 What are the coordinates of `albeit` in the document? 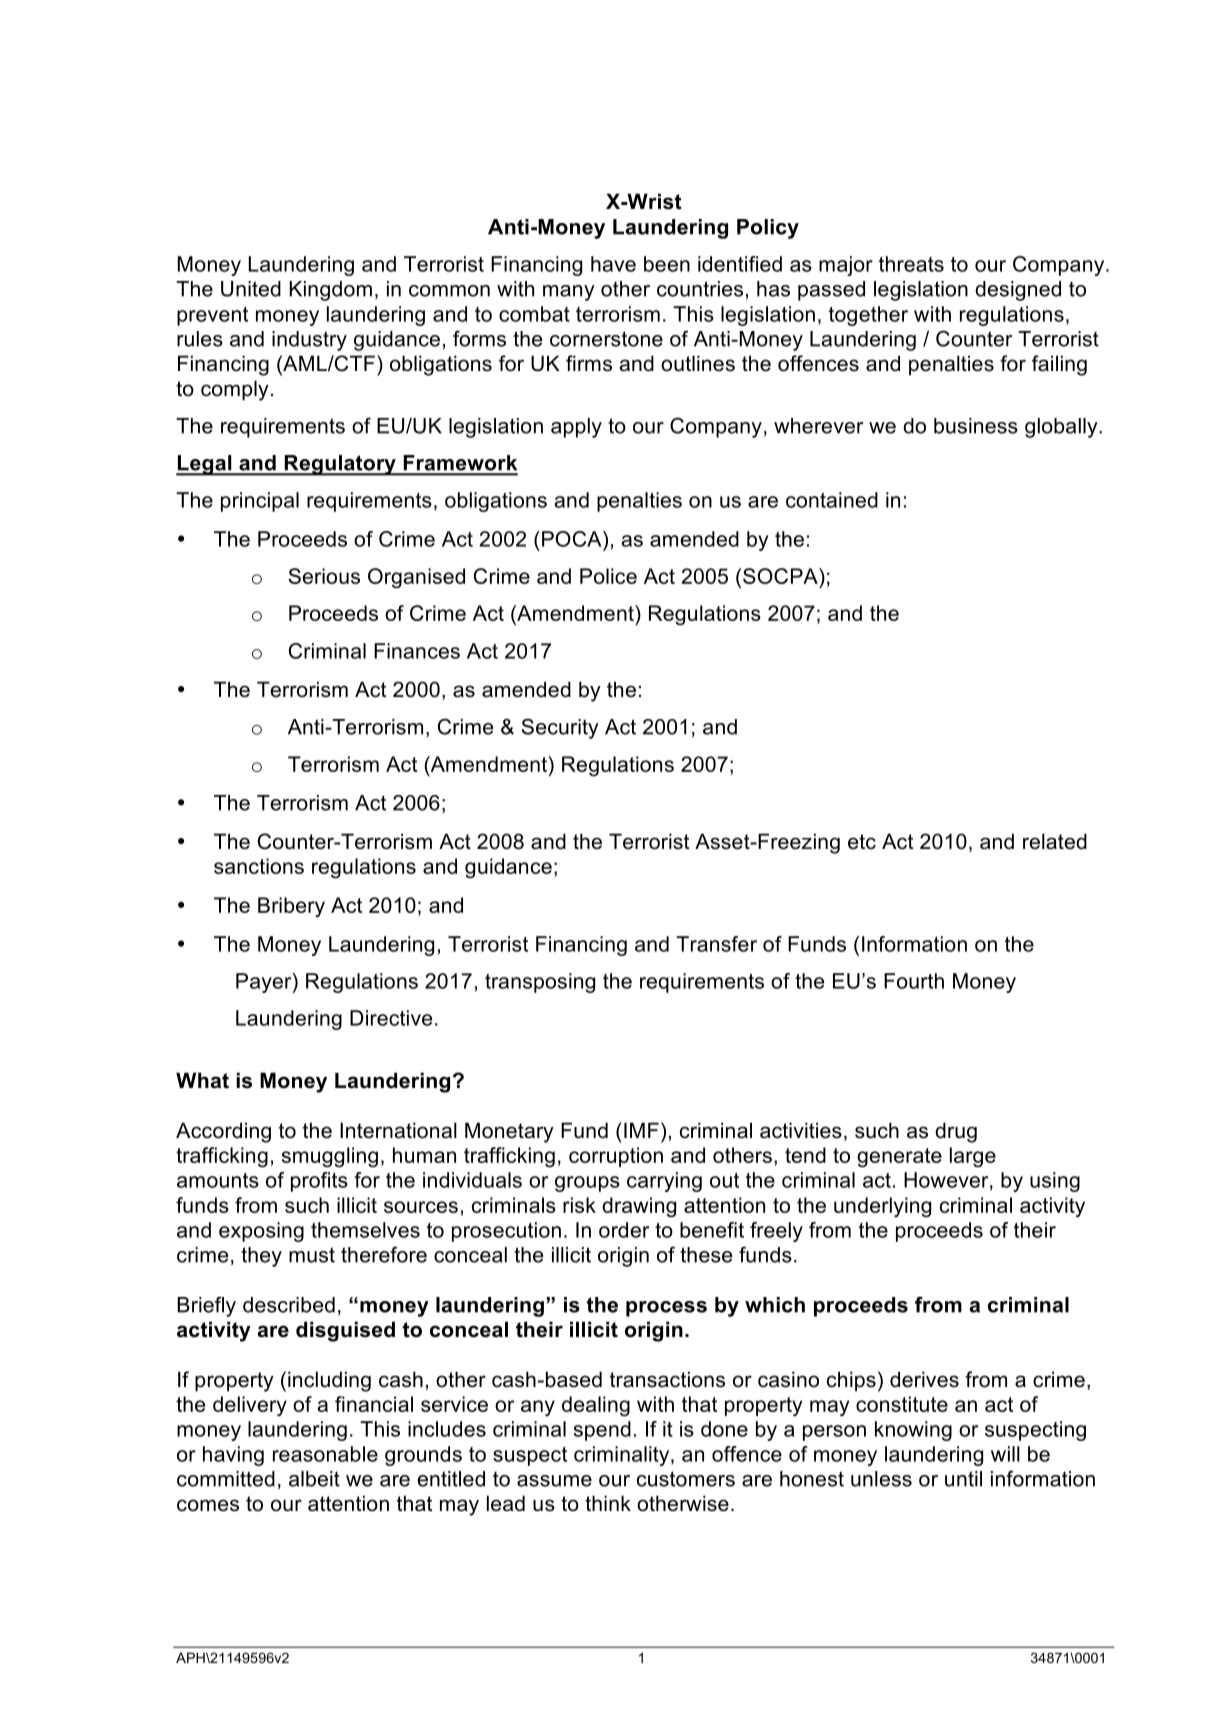 It's located at (314, 1479).
